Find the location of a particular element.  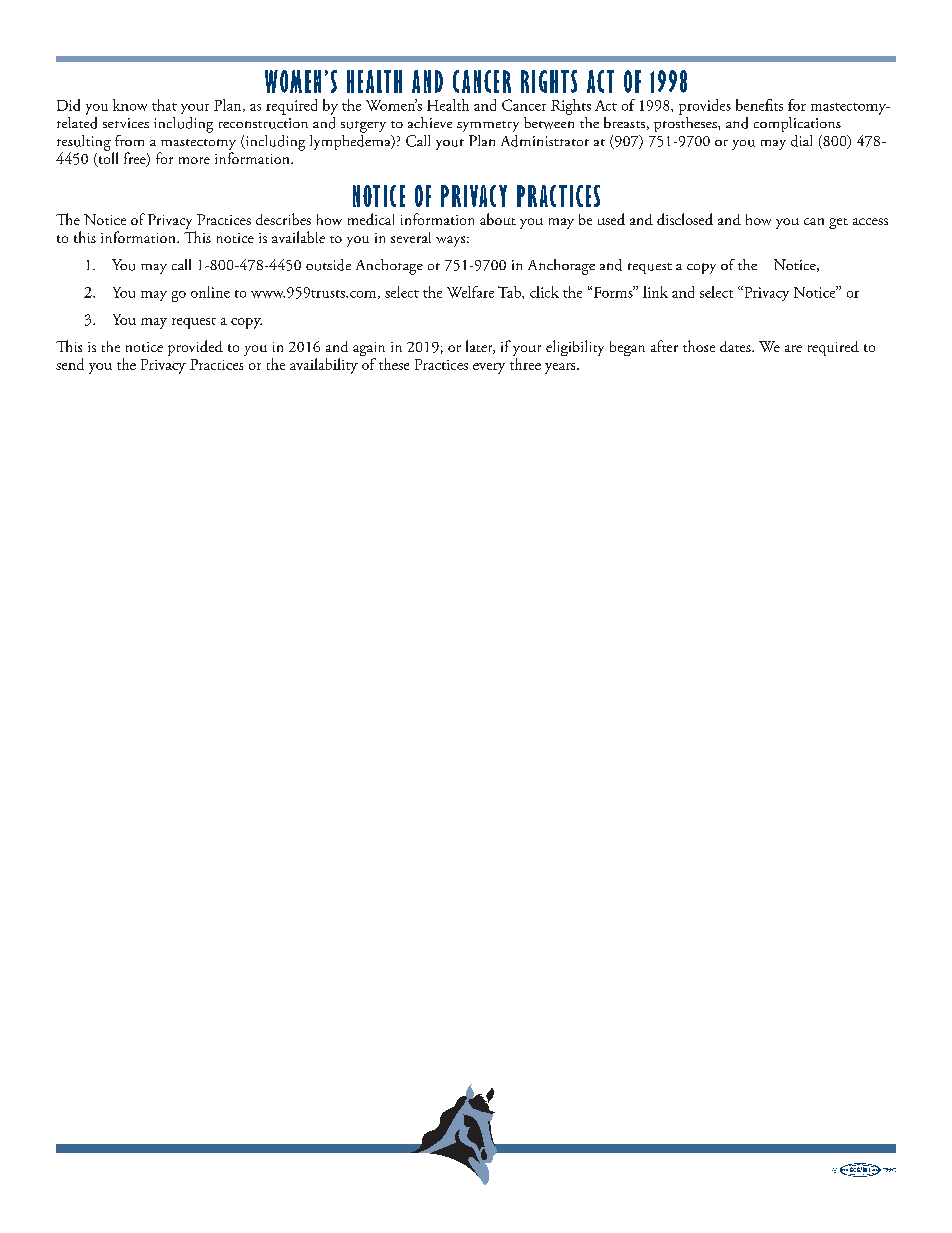

provided is located at coordinates (195, 348).
